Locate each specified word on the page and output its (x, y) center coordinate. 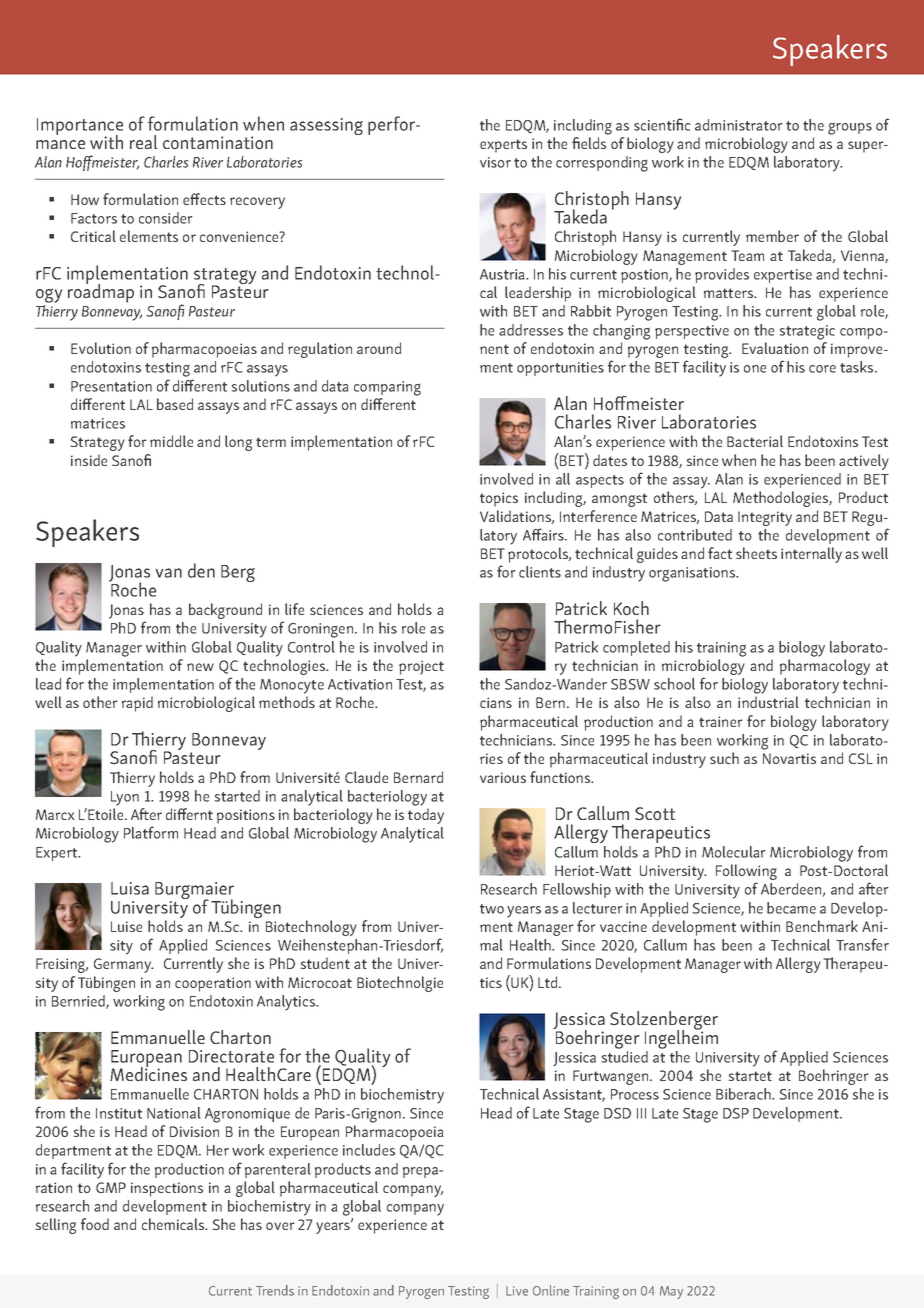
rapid (137, 704)
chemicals (174, 1224)
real (144, 142)
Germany (123, 965)
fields (589, 143)
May (671, 1292)
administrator (738, 125)
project (421, 667)
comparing (387, 388)
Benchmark (822, 926)
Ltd (549, 982)
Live (517, 1291)
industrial (768, 702)
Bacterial (755, 441)
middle (171, 441)
